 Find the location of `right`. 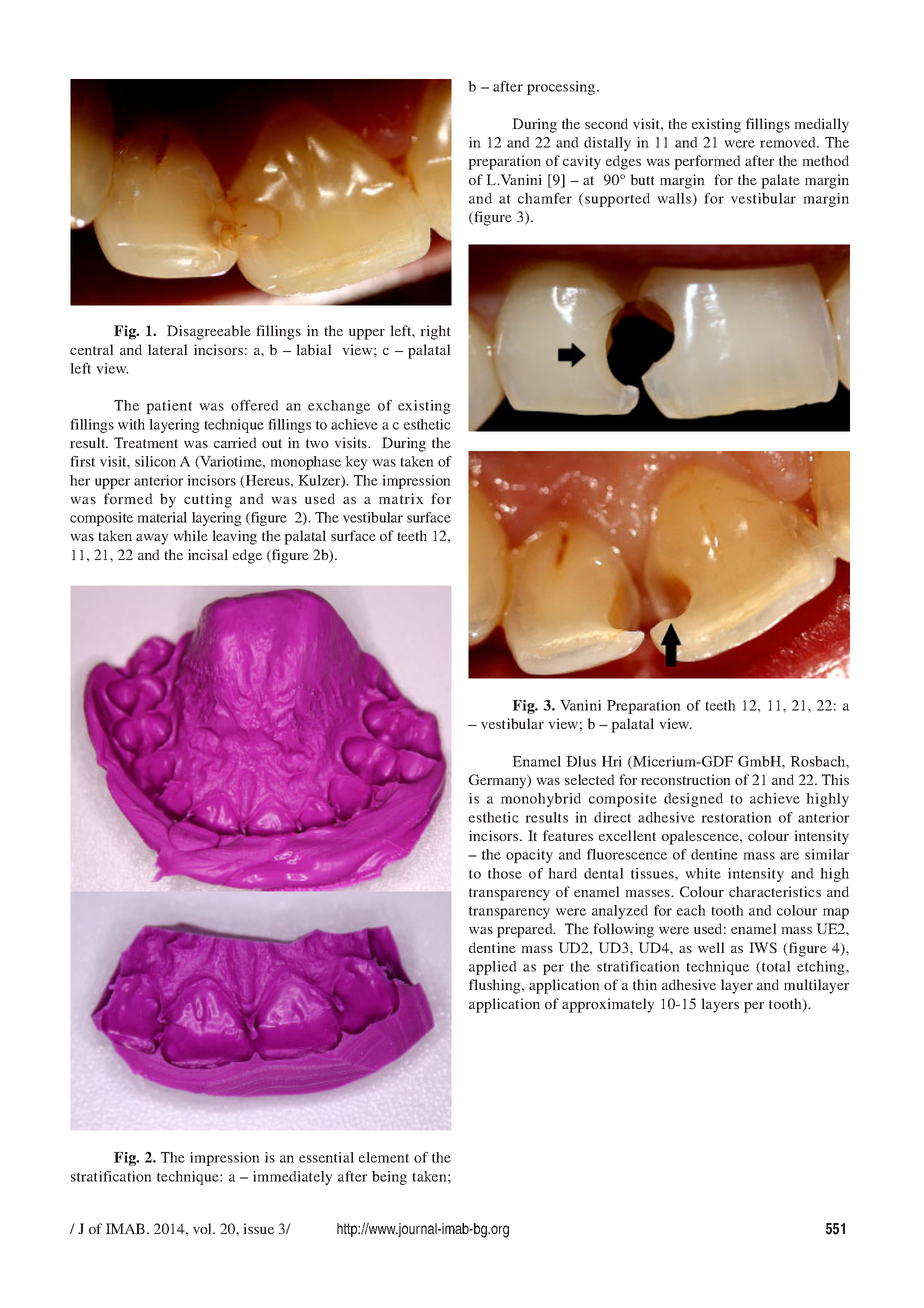

right is located at coordinates (435, 332).
